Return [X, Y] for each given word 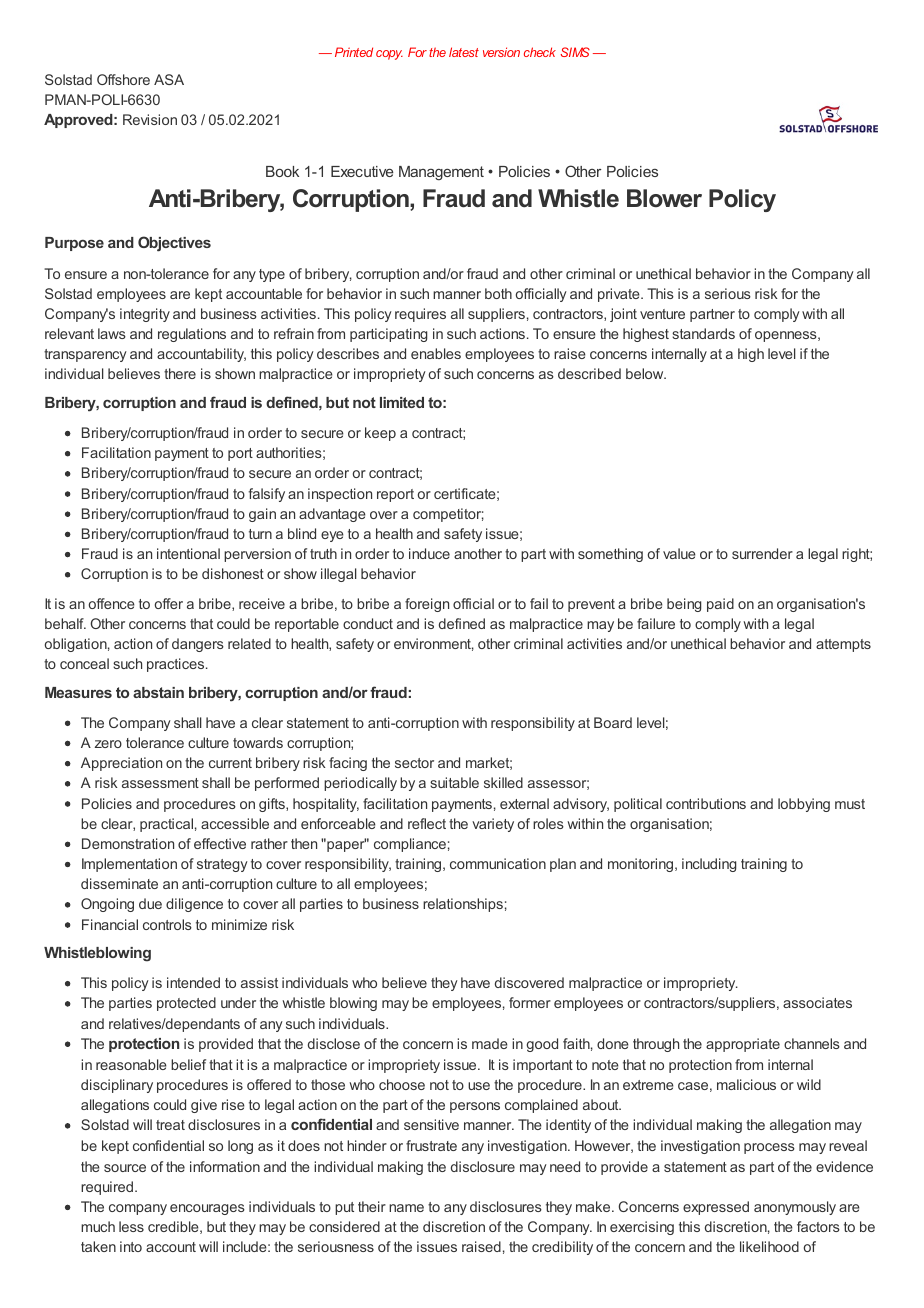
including [709, 865]
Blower [664, 198]
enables [436, 353]
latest [464, 52]
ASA [169, 79]
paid [720, 605]
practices [177, 665]
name [406, 1208]
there [180, 373]
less [131, 1226]
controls [167, 924]
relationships [463, 905]
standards [703, 333]
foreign [427, 605]
